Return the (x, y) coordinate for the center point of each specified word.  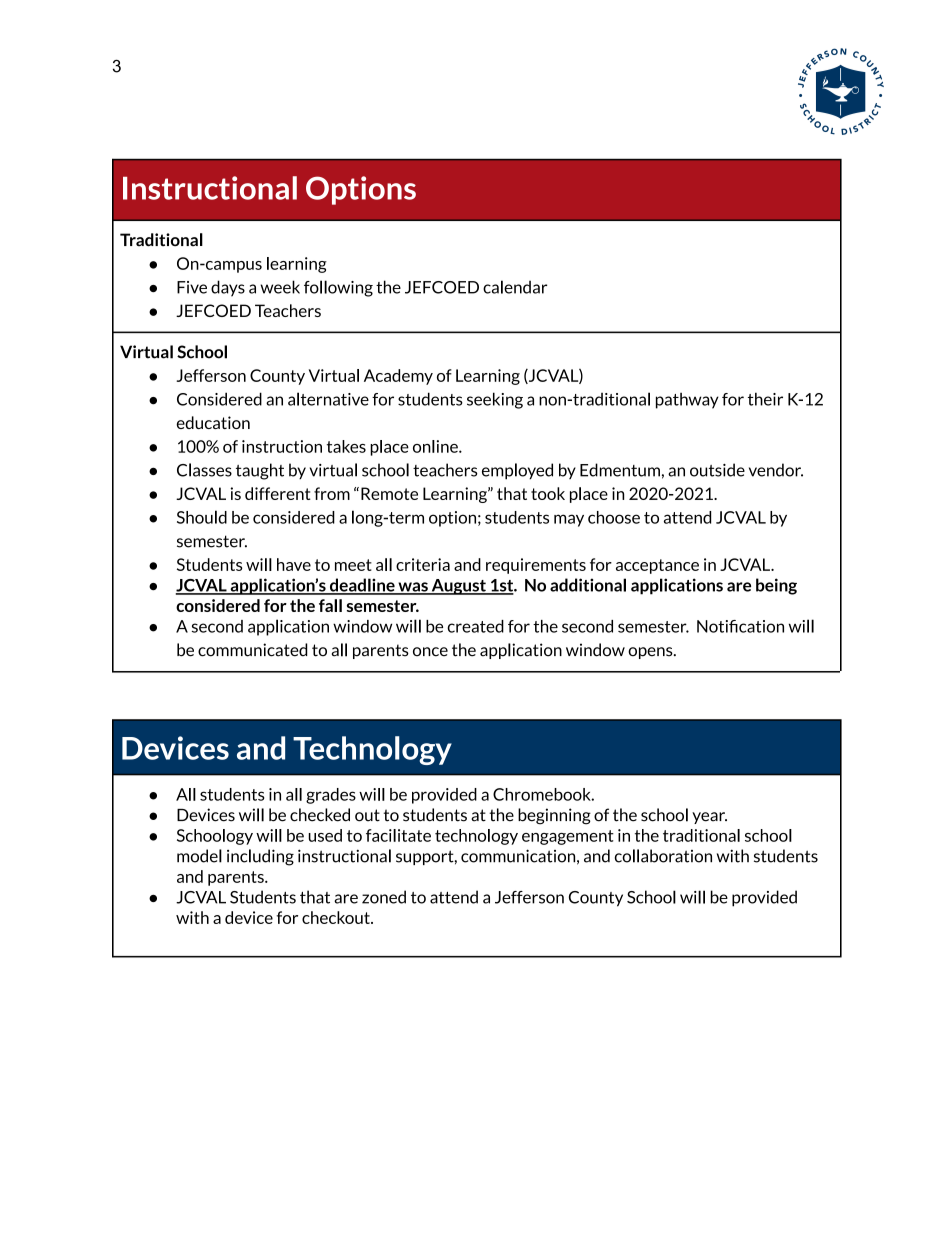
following (338, 288)
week (280, 287)
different (278, 493)
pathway (687, 400)
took (548, 493)
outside (717, 470)
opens (651, 653)
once (430, 652)
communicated (253, 650)
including (260, 857)
